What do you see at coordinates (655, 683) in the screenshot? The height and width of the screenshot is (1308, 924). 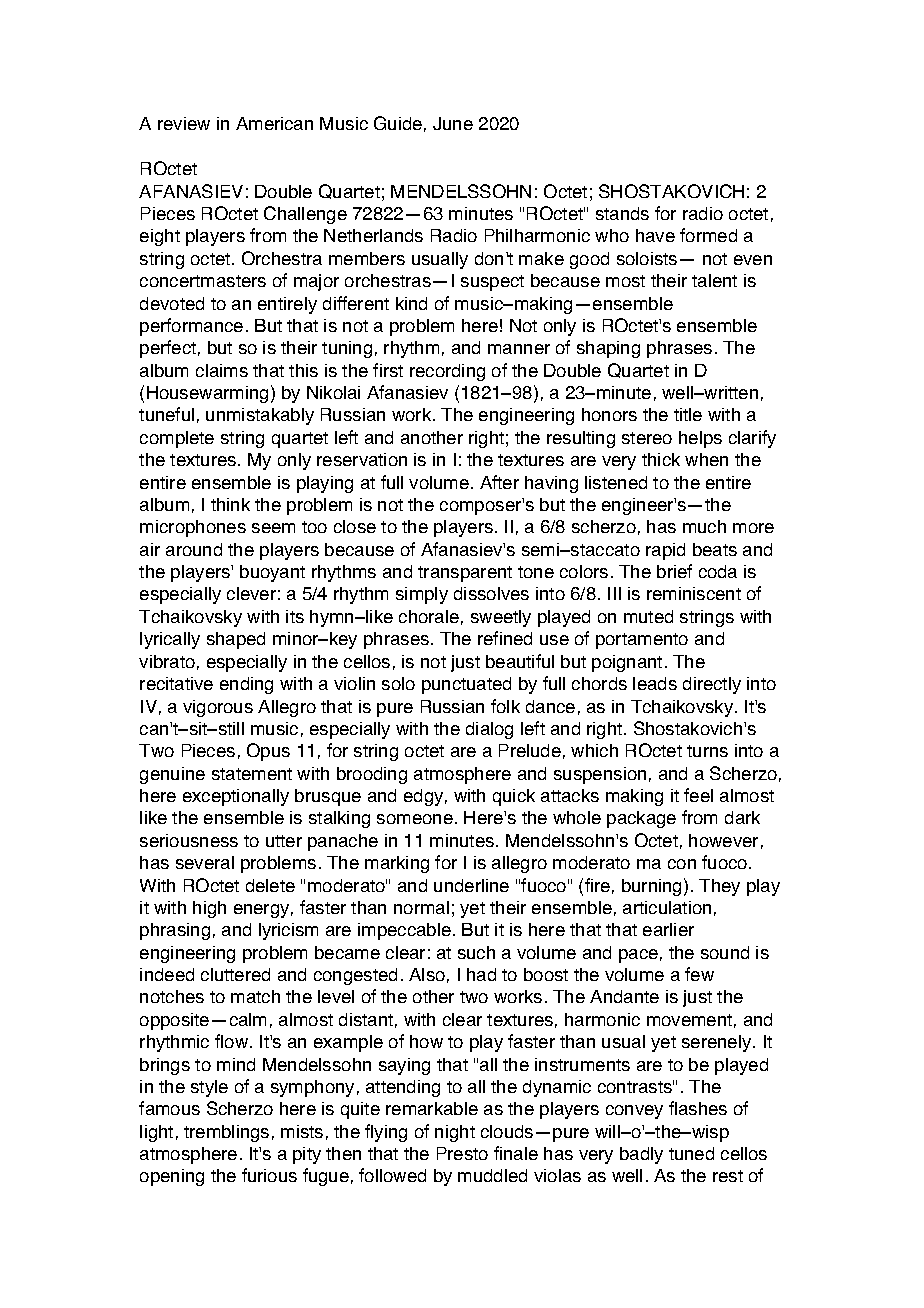 I see `leads` at bounding box center [655, 683].
